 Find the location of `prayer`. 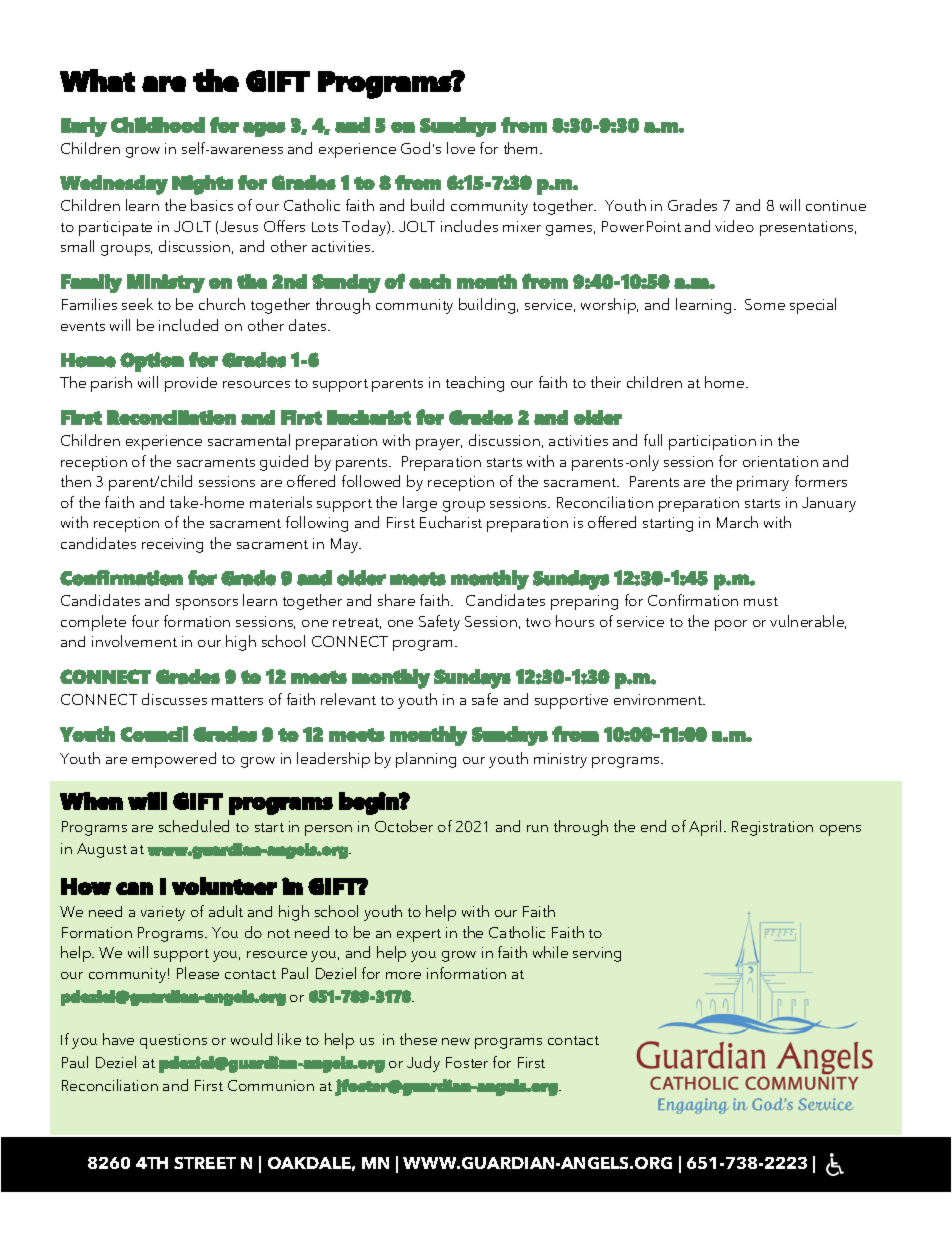

prayer is located at coordinates (439, 444).
